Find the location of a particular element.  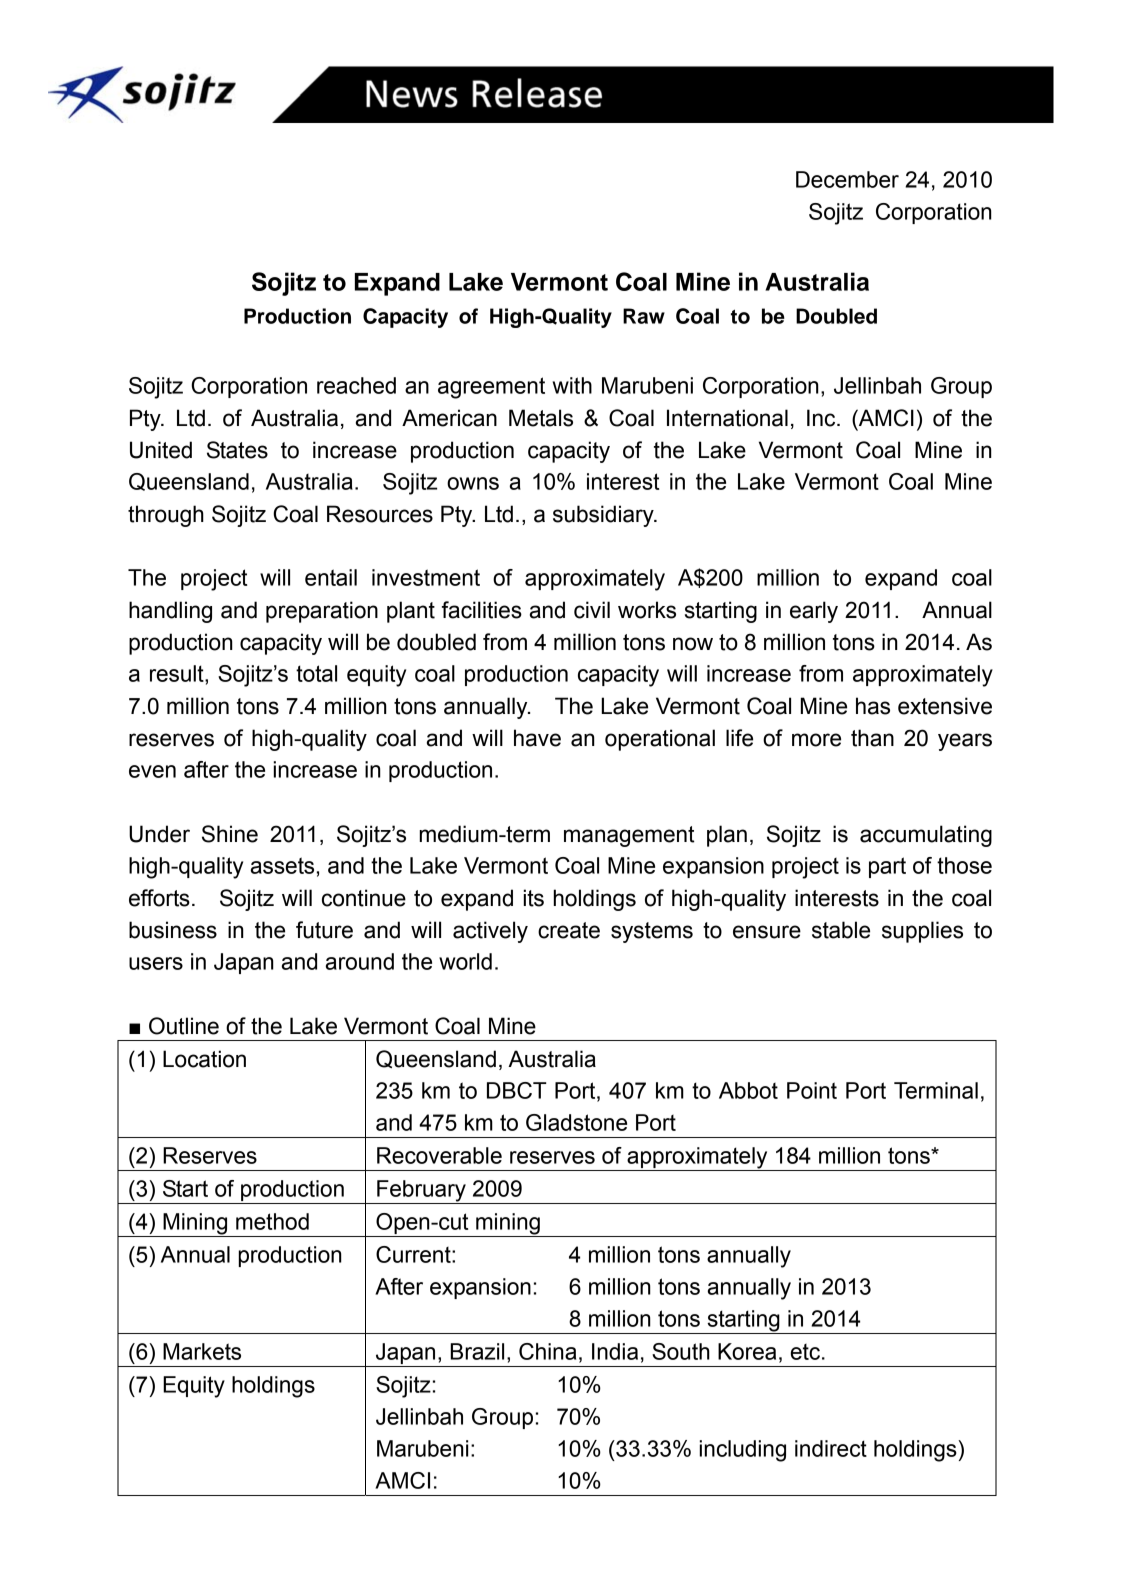

Point is located at coordinates (812, 1090).
